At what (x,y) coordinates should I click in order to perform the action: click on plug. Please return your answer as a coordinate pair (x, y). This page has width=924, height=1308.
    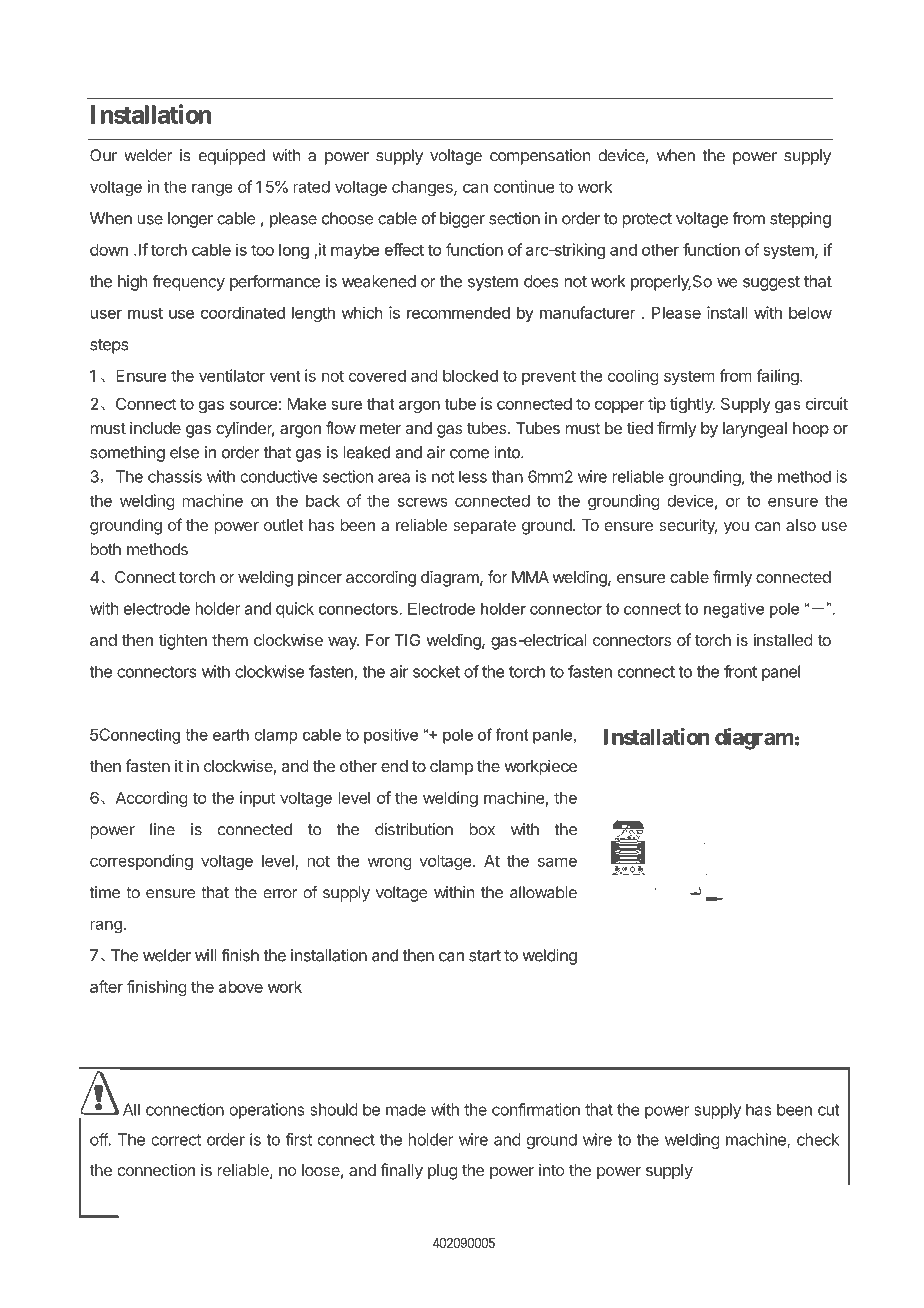
    Looking at the image, I should click on (443, 1172).
